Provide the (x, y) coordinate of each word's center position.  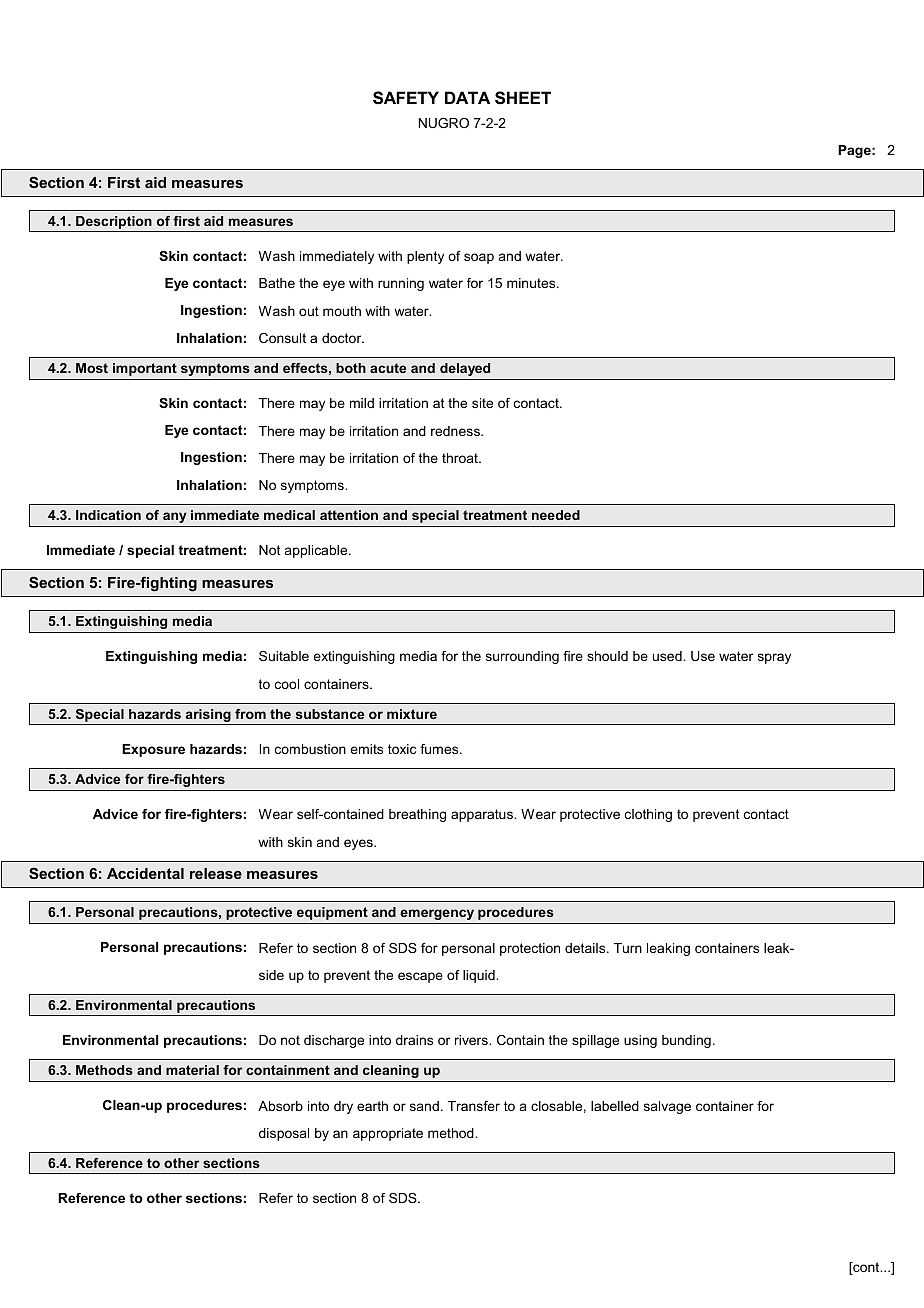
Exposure (153, 750)
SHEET (523, 98)
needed (556, 515)
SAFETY (406, 98)
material (192, 1070)
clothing (648, 815)
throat (461, 458)
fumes (440, 749)
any (175, 517)
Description (114, 224)
